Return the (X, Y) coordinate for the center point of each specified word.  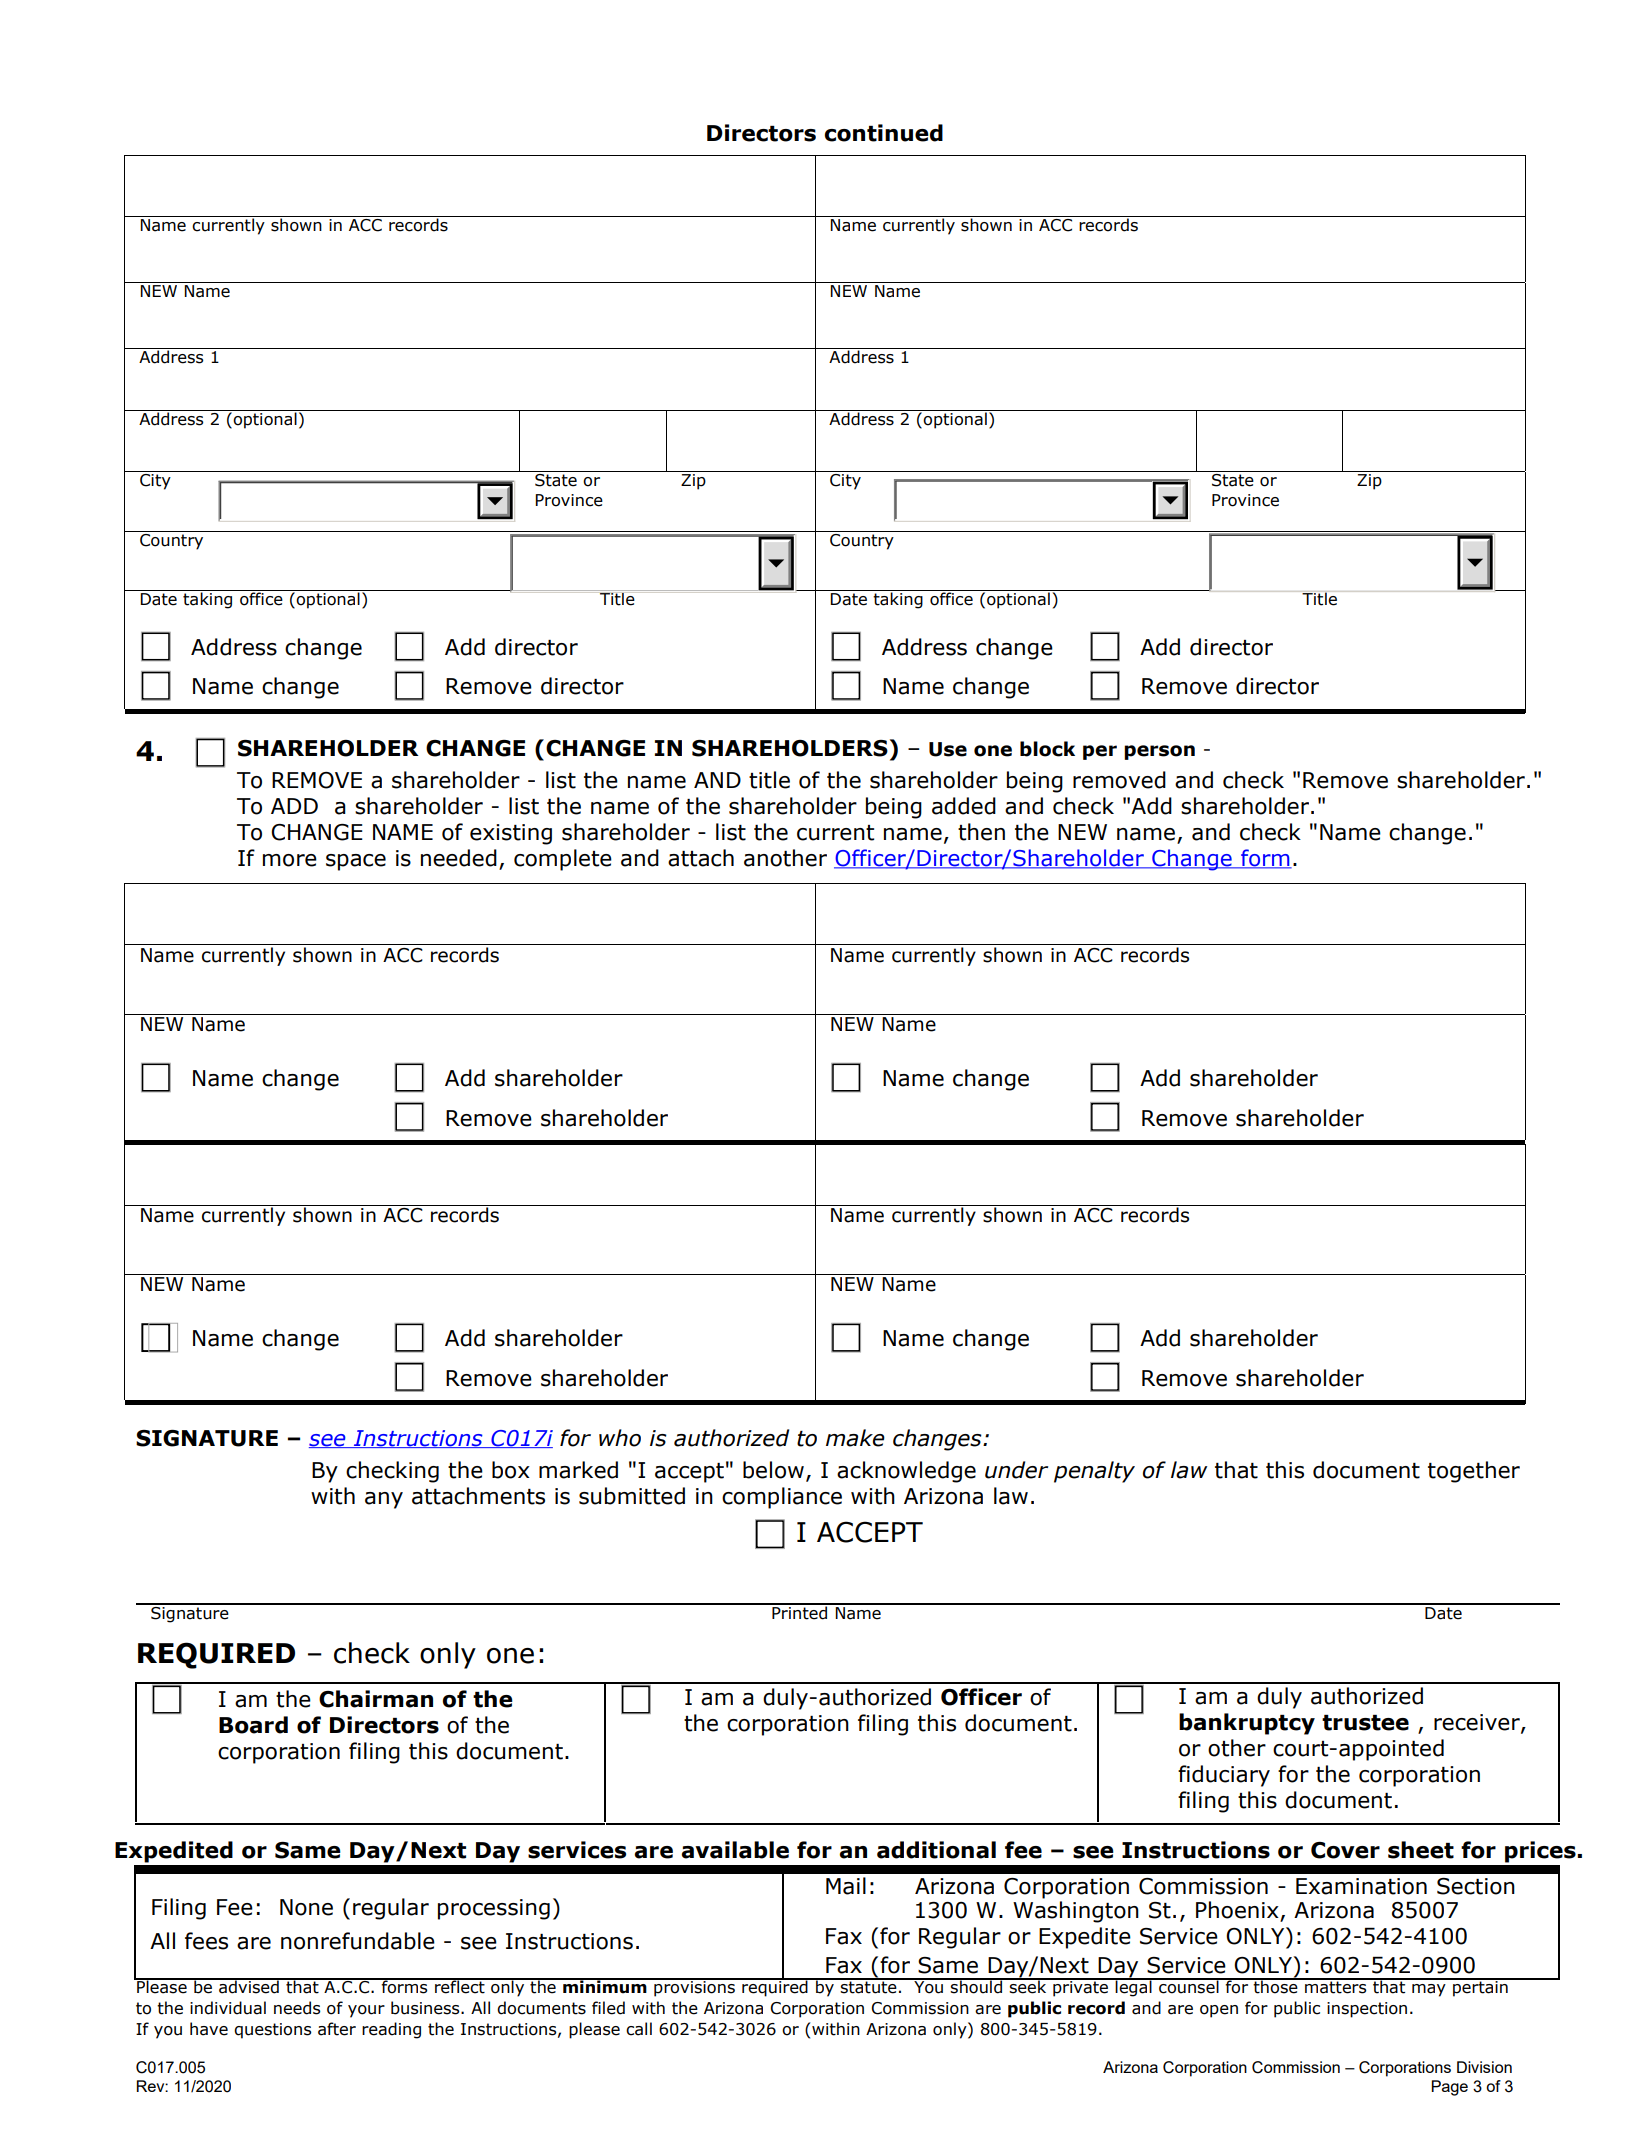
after (337, 2029)
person (1159, 752)
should (976, 1986)
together (1474, 1472)
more (290, 860)
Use (948, 749)
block (1047, 749)
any (384, 1500)
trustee (1365, 1723)
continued (884, 133)
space (356, 862)
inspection (1367, 2010)
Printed (800, 1612)
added (964, 806)
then (981, 832)
